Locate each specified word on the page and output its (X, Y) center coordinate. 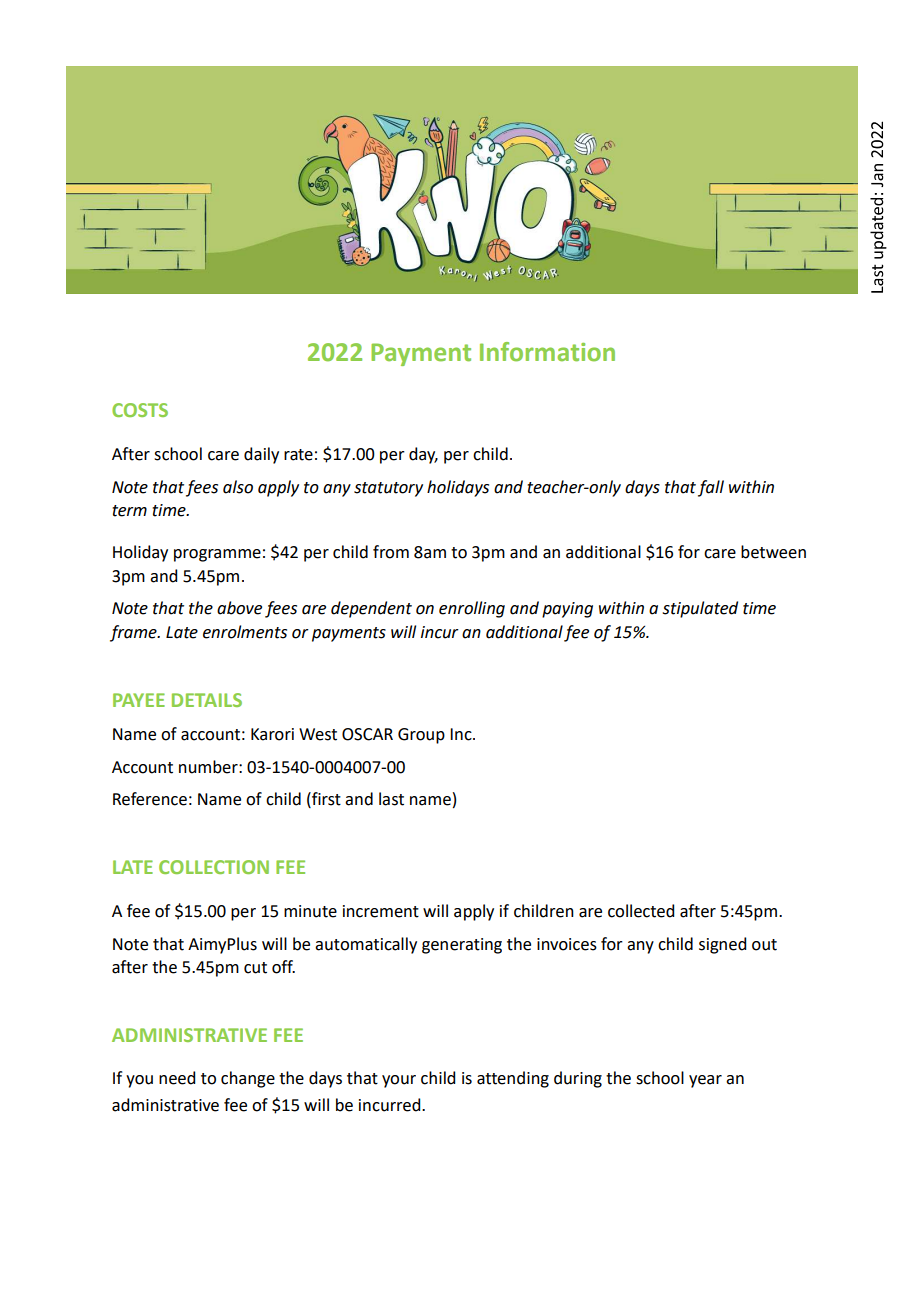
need (177, 1078)
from (391, 552)
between (773, 552)
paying (567, 610)
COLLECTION (214, 867)
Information (547, 352)
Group (421, 736)
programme (217, 555)
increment (381, 911)
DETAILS (207, 700)
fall (711, 488)
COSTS (140, 410)
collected (641, 911)
